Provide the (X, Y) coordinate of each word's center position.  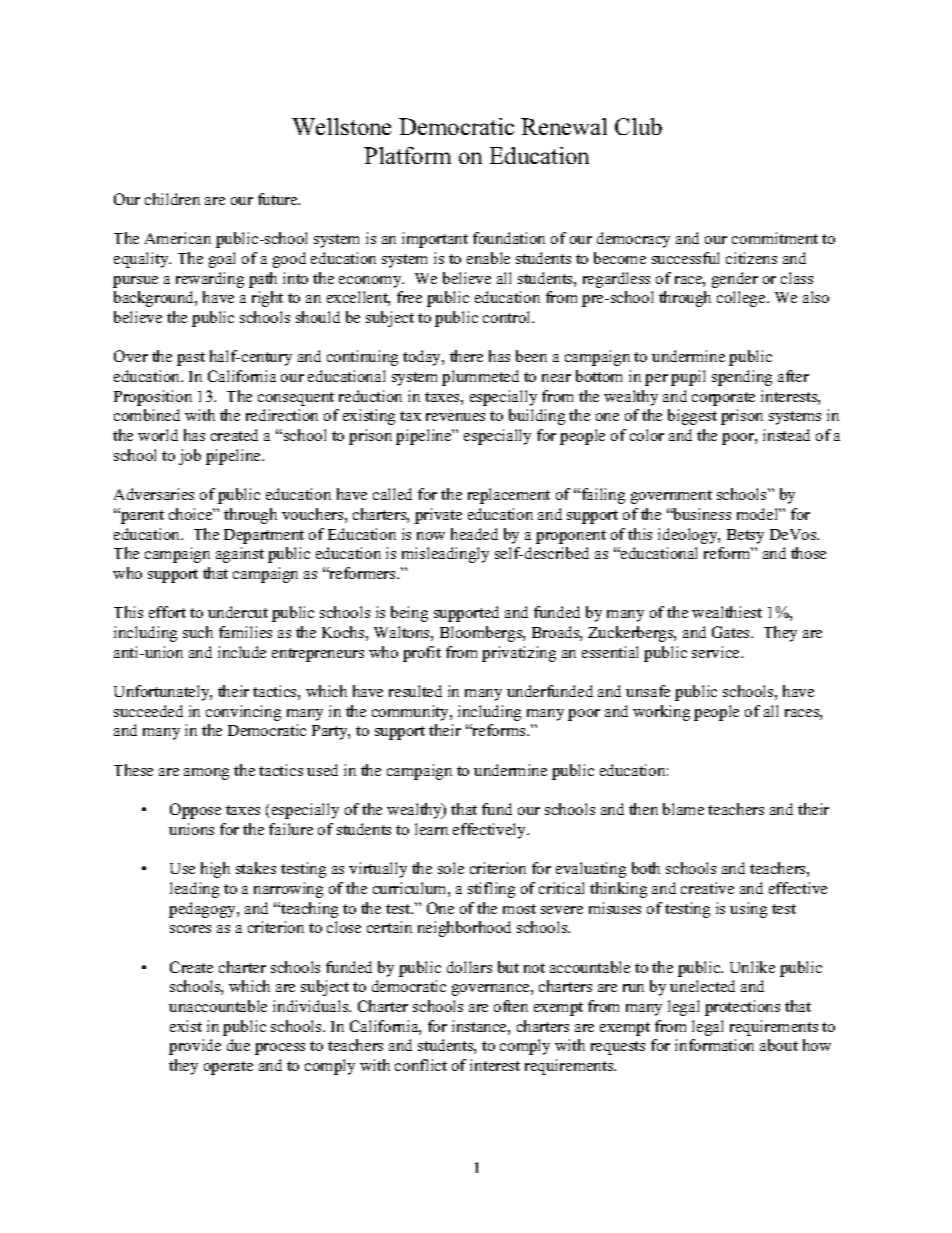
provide (195, 1047)
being (409, 614)
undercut (238, 612)
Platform (407, 155)
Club (638, 126)
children (172, 199)
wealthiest (727, 612)
